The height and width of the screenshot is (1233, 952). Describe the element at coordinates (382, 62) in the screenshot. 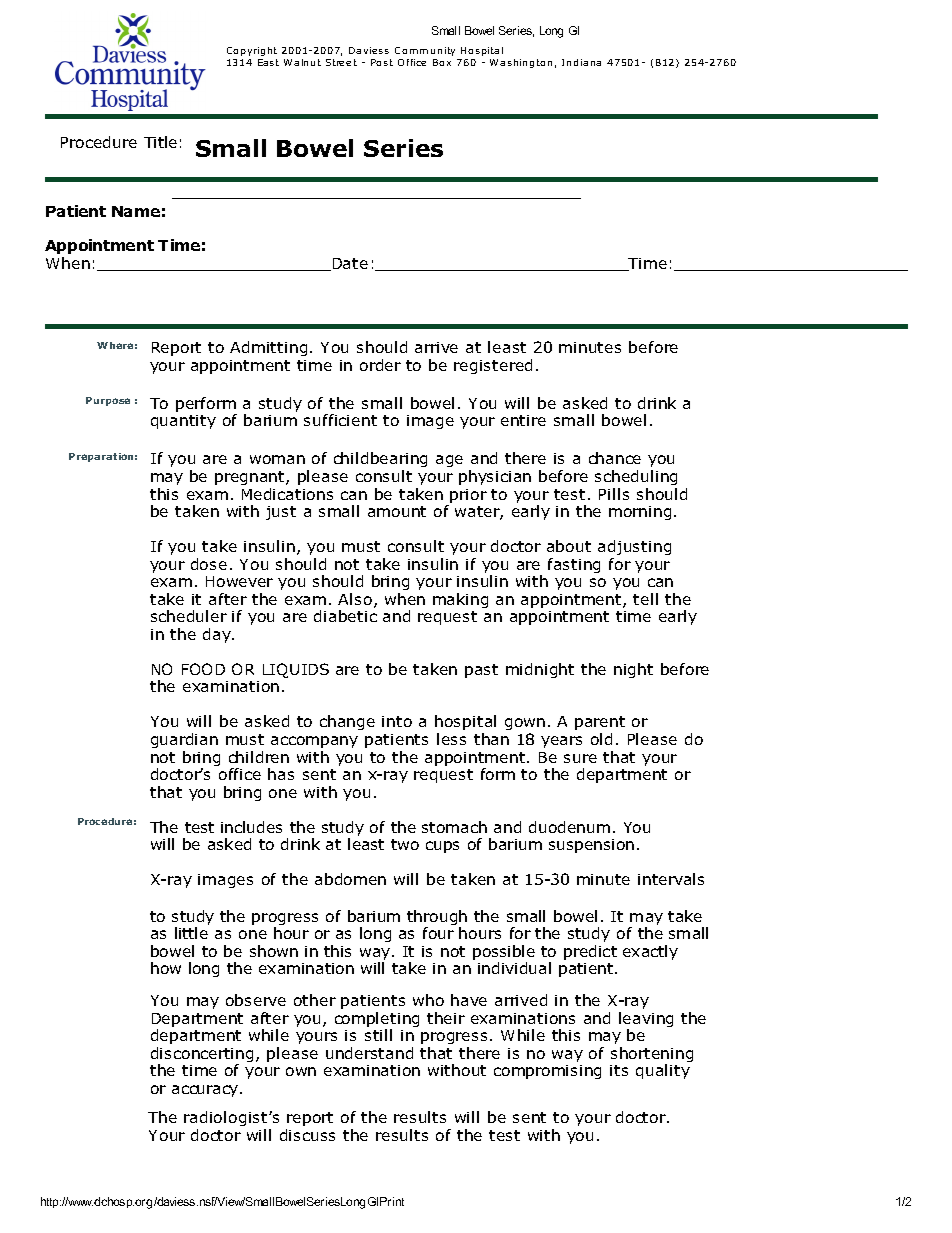

I see `Post` at that location.
